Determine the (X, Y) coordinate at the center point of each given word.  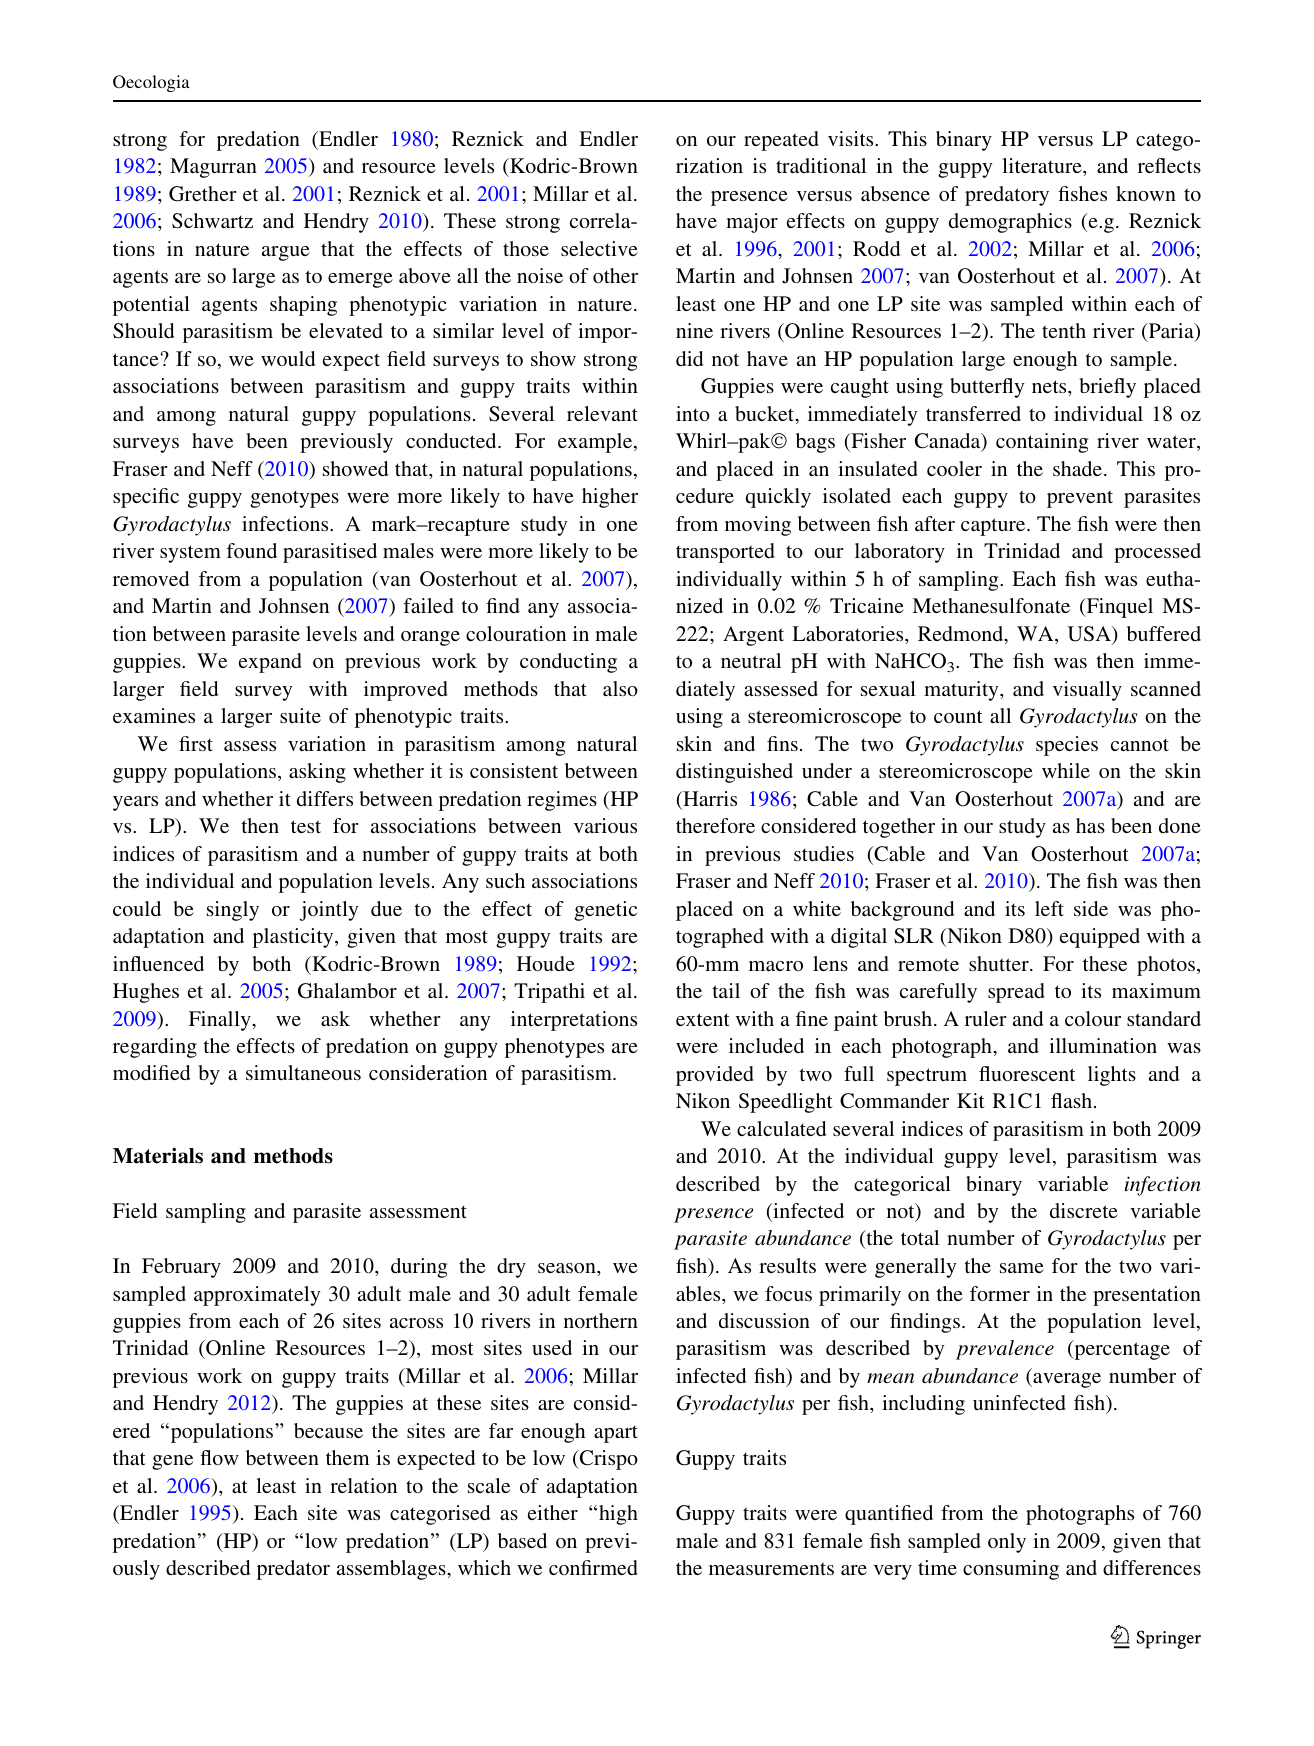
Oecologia (151, 83)
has (1090, 825)
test (306, 826)
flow (219, 1457)
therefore (715, 825)
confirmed (593, 1567)
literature (1043, 165)
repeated (781, 141)
